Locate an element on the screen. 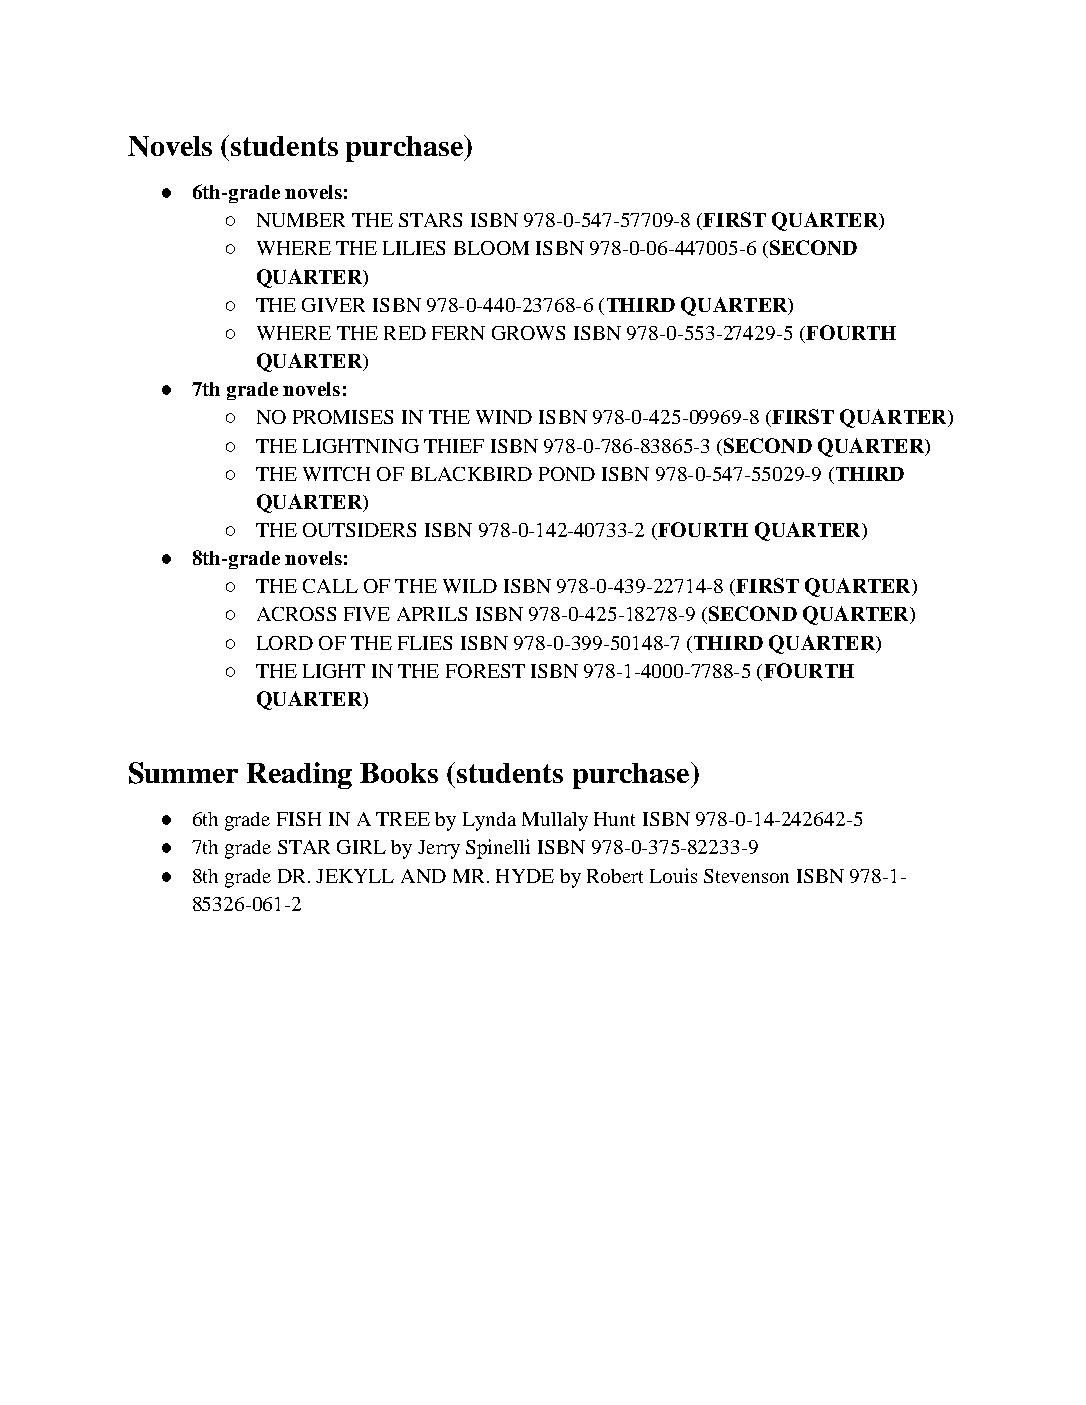  GROWS is located at coordinates (528, 333).
